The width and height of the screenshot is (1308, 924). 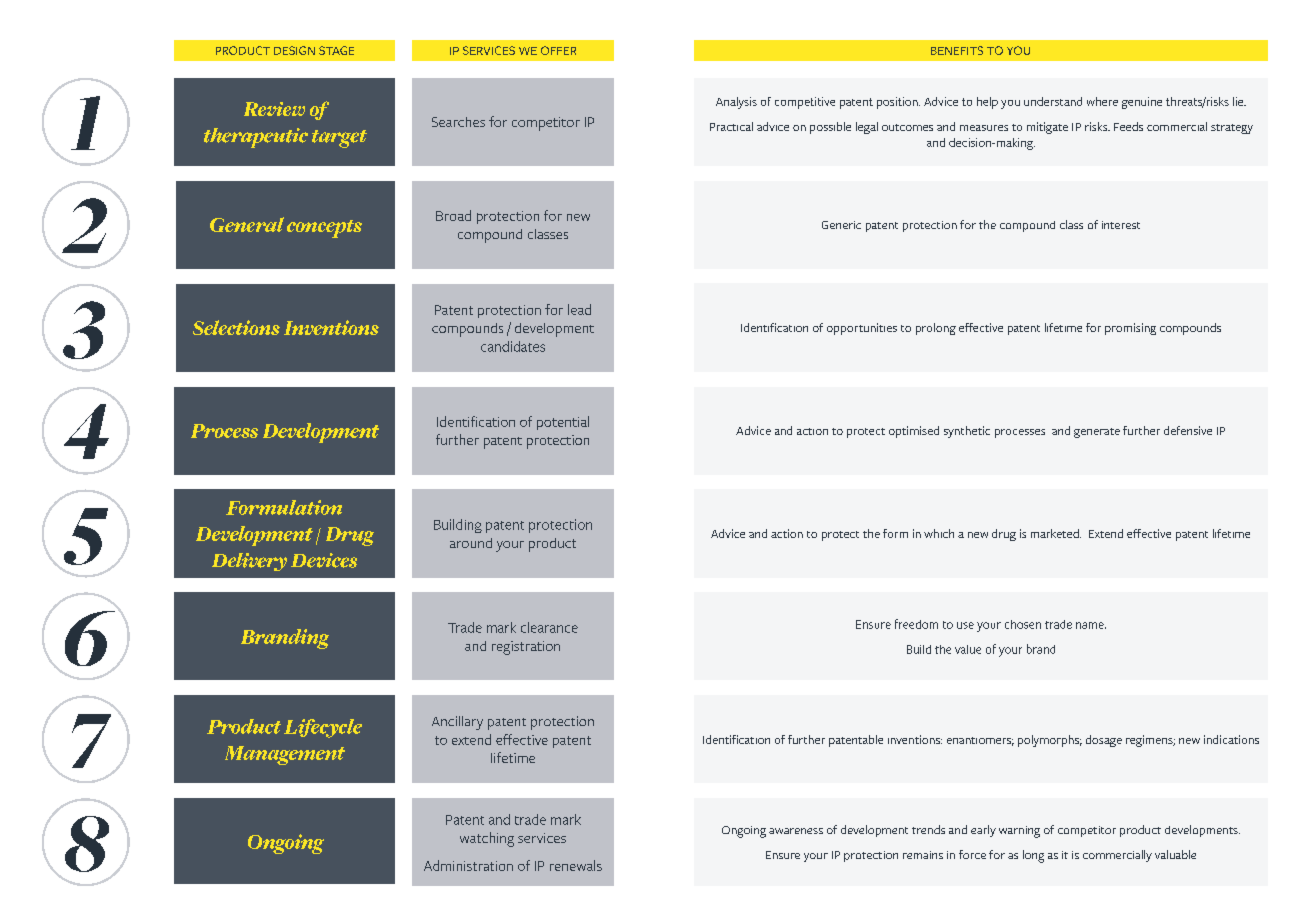 I want to click on awareness, so click(x=796, y=831).
